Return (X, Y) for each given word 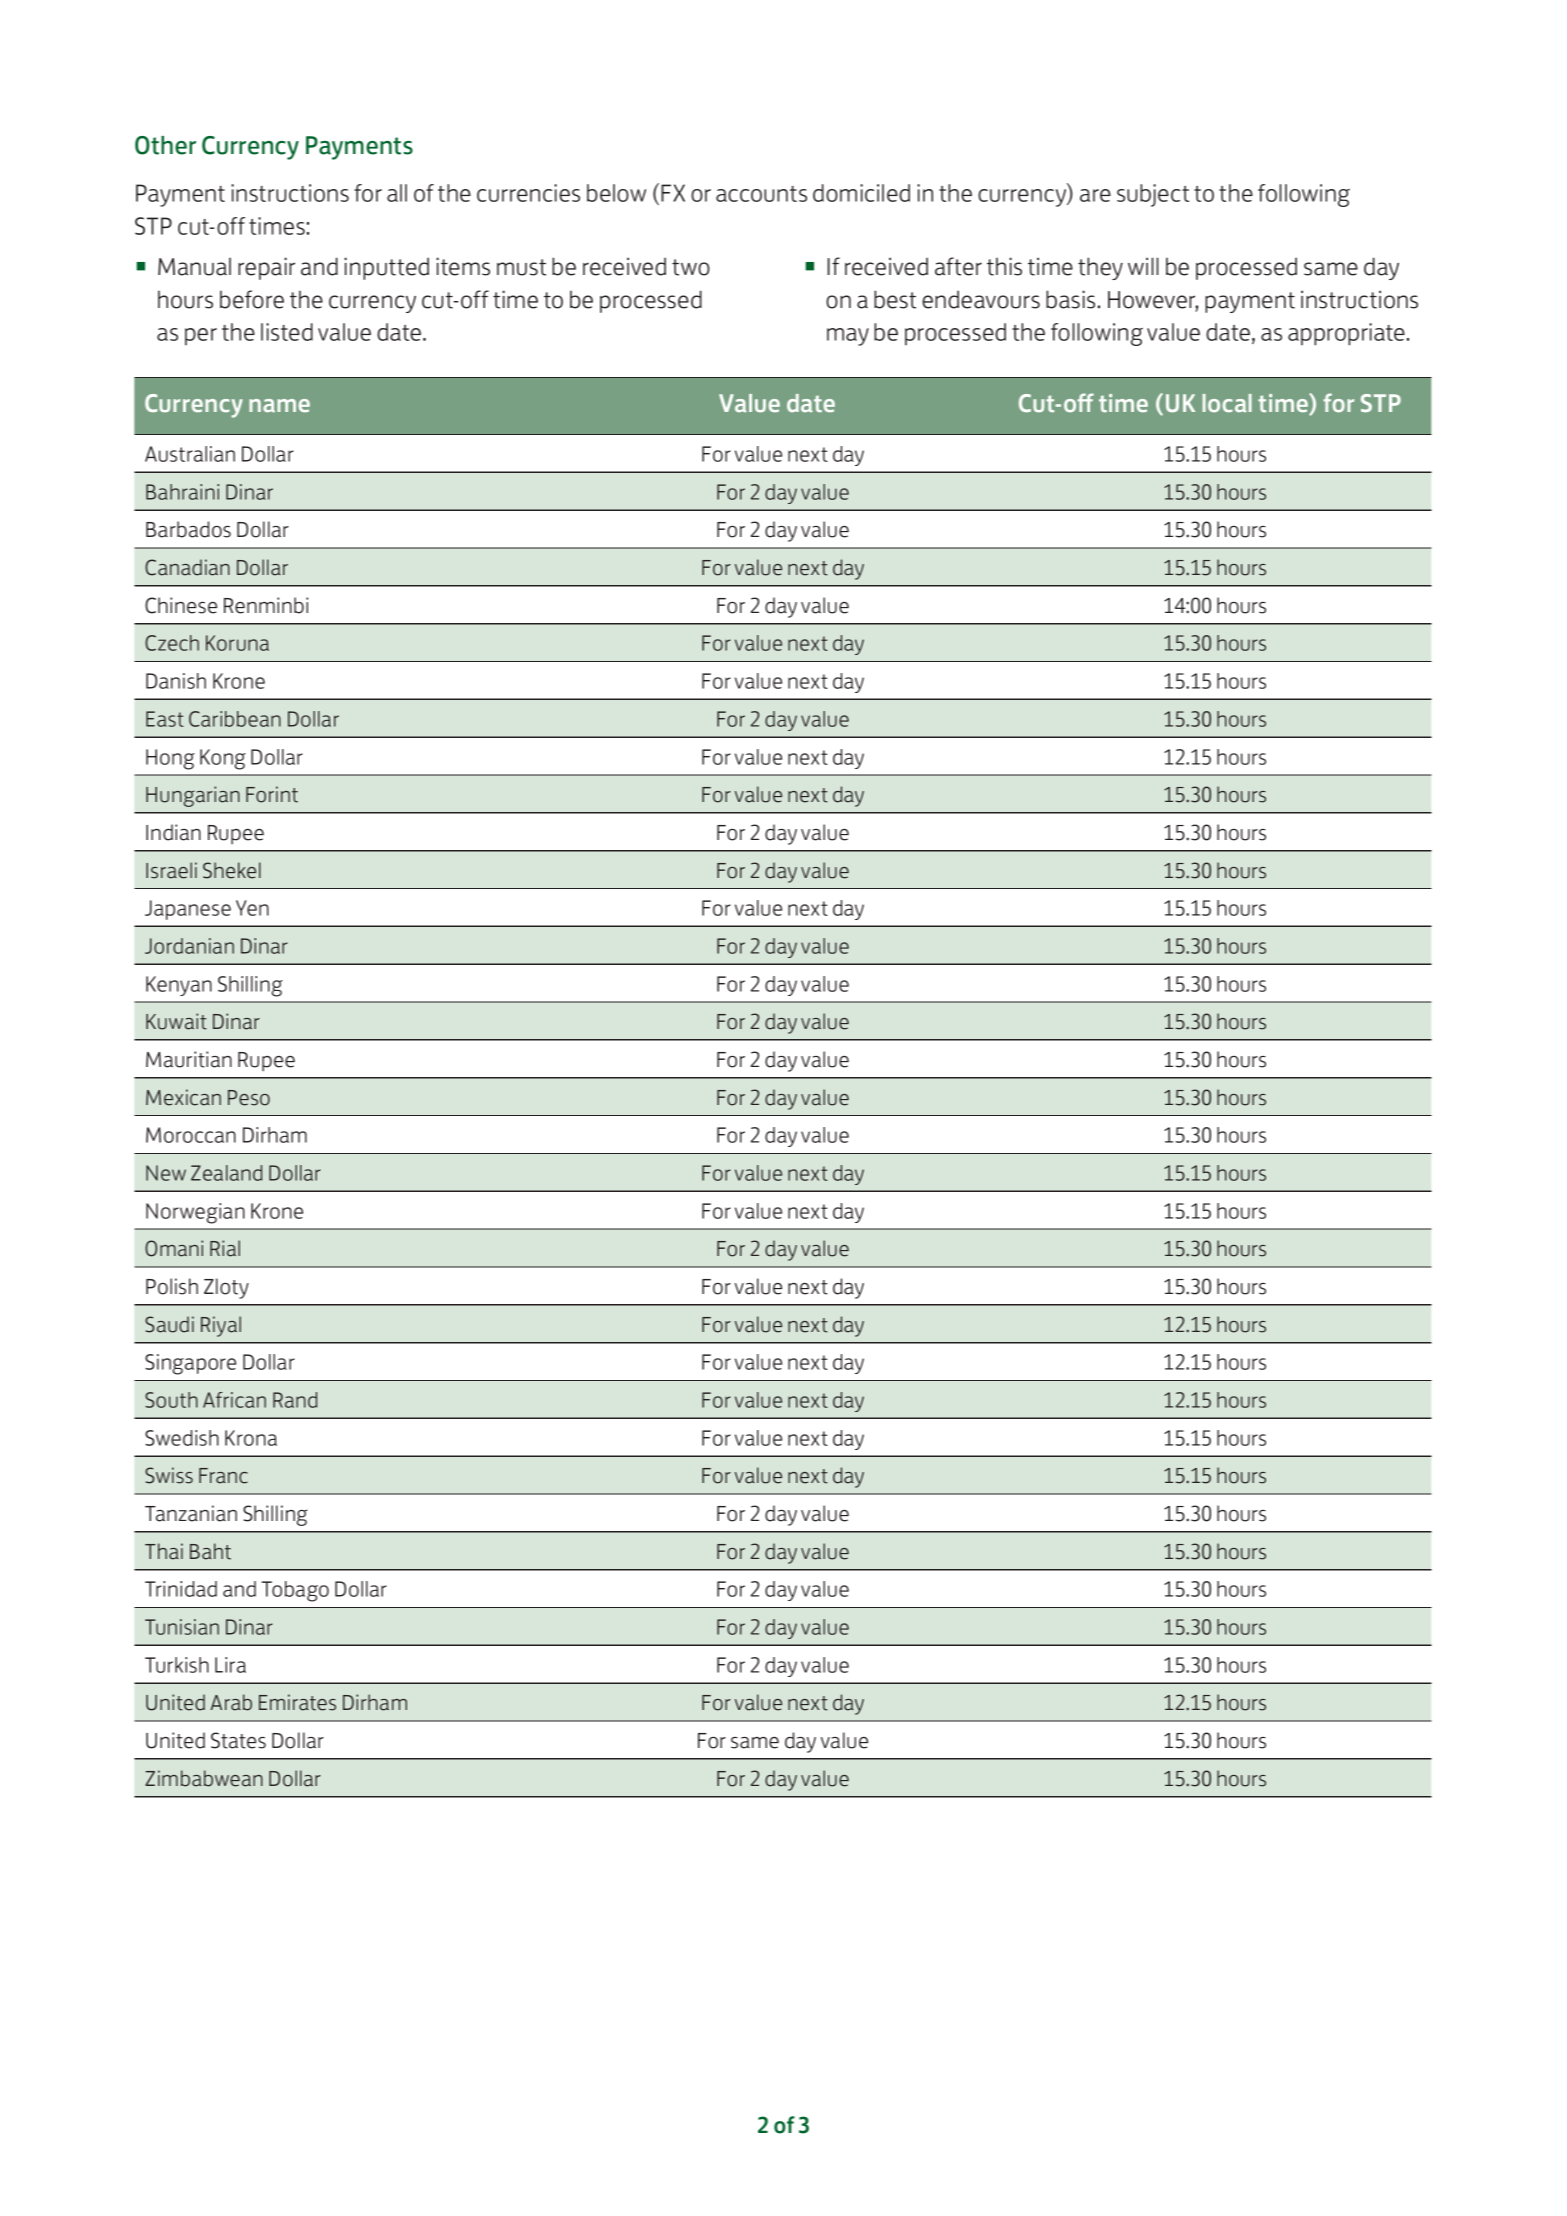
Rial (225, 1248)
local (1227, 403)
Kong (223, 759)
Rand (295, 1400)
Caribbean (235, 719)
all (397, 193)
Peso (249, 1098)
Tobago (295, 1591)
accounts (761, 194)
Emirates (297, 1702)
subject (1153, 195)
